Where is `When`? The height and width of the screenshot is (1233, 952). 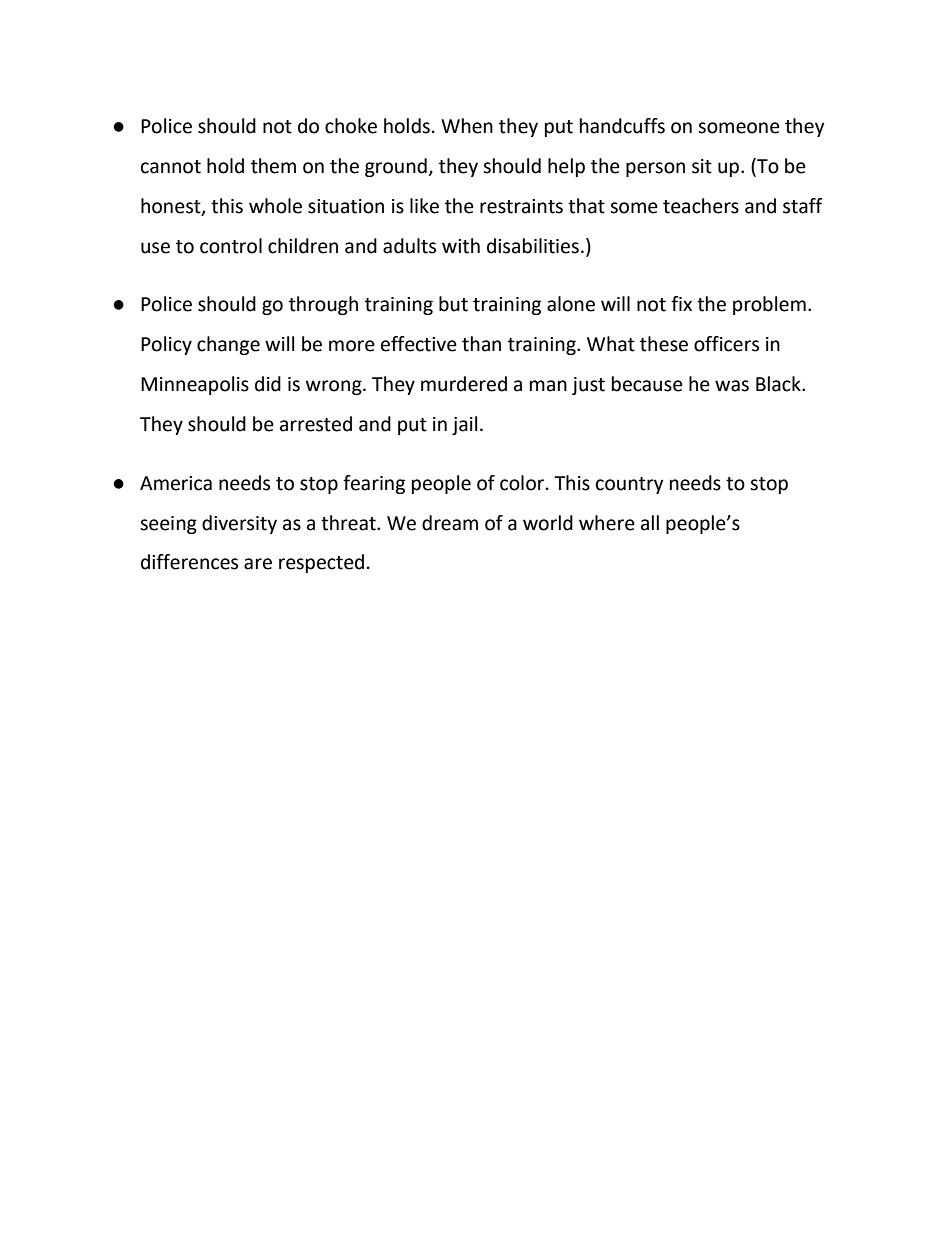
When is located at coordinates (467, 126).
